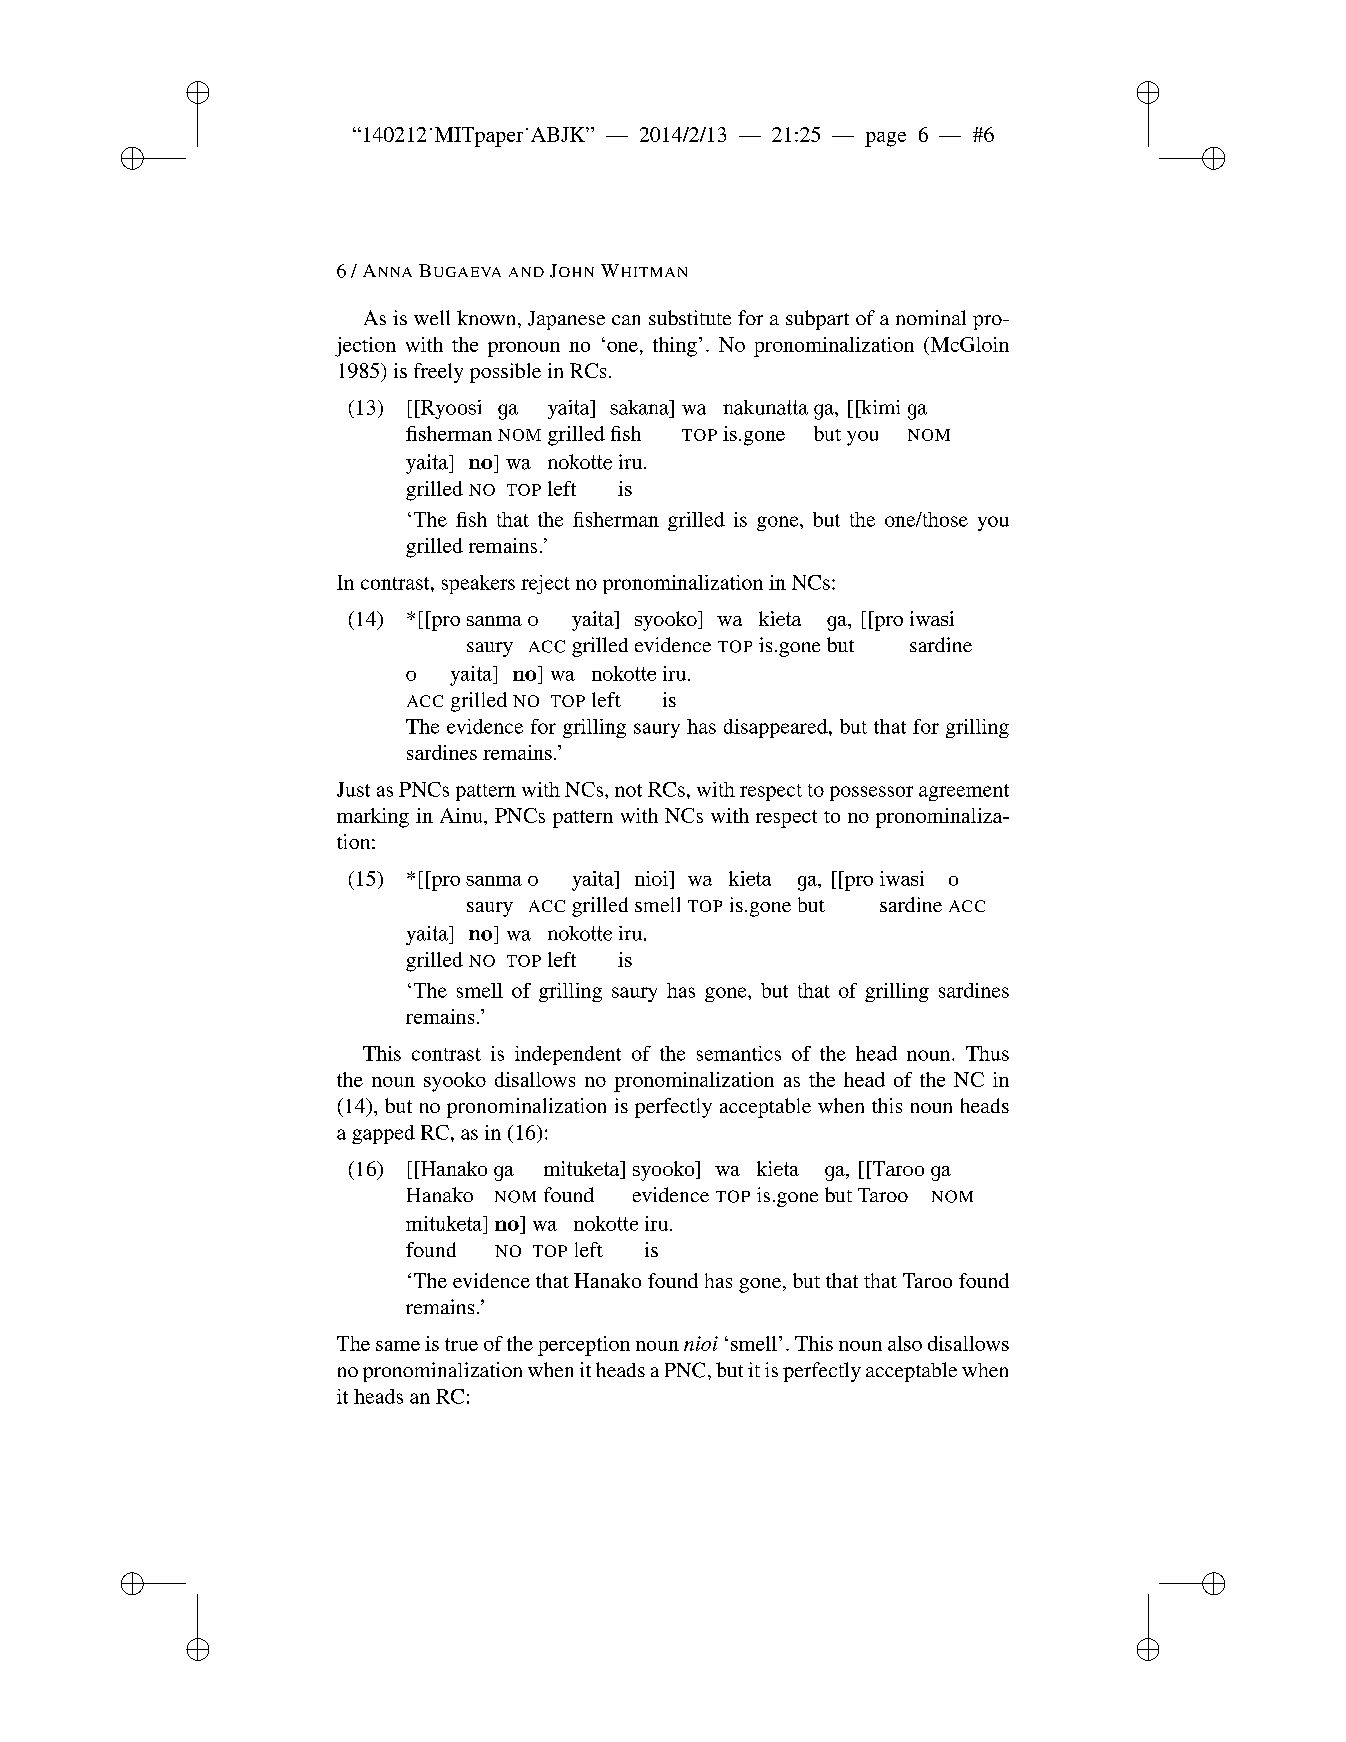  Describe the element at coordinates (461, 1344) in the screenshot. I see `true` at that location.
